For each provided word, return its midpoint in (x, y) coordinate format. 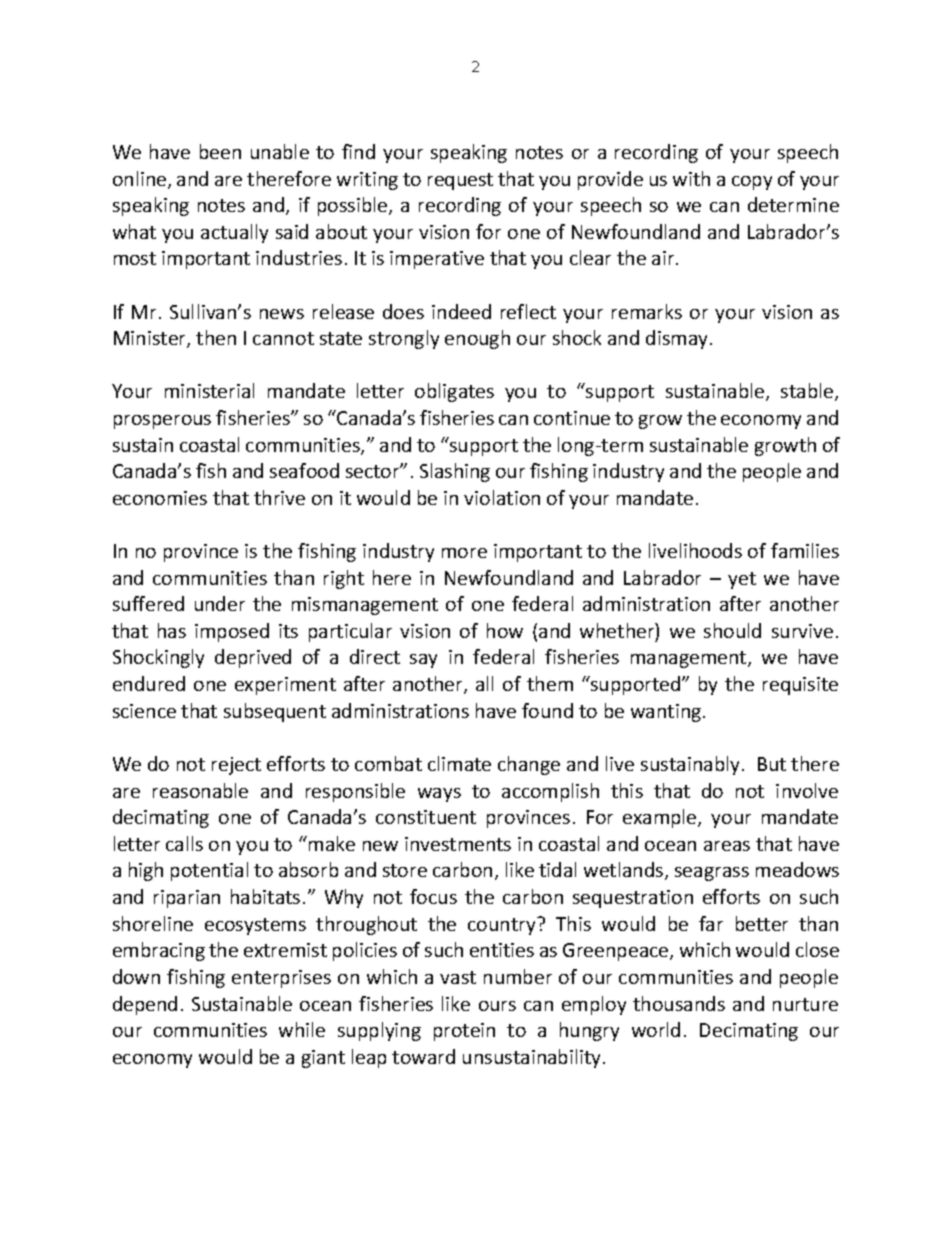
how (505, 630)
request (460, 181)
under (220, 603)
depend (145, 1005)
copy (752, 183)
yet (742, 580)
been (220, 151)
